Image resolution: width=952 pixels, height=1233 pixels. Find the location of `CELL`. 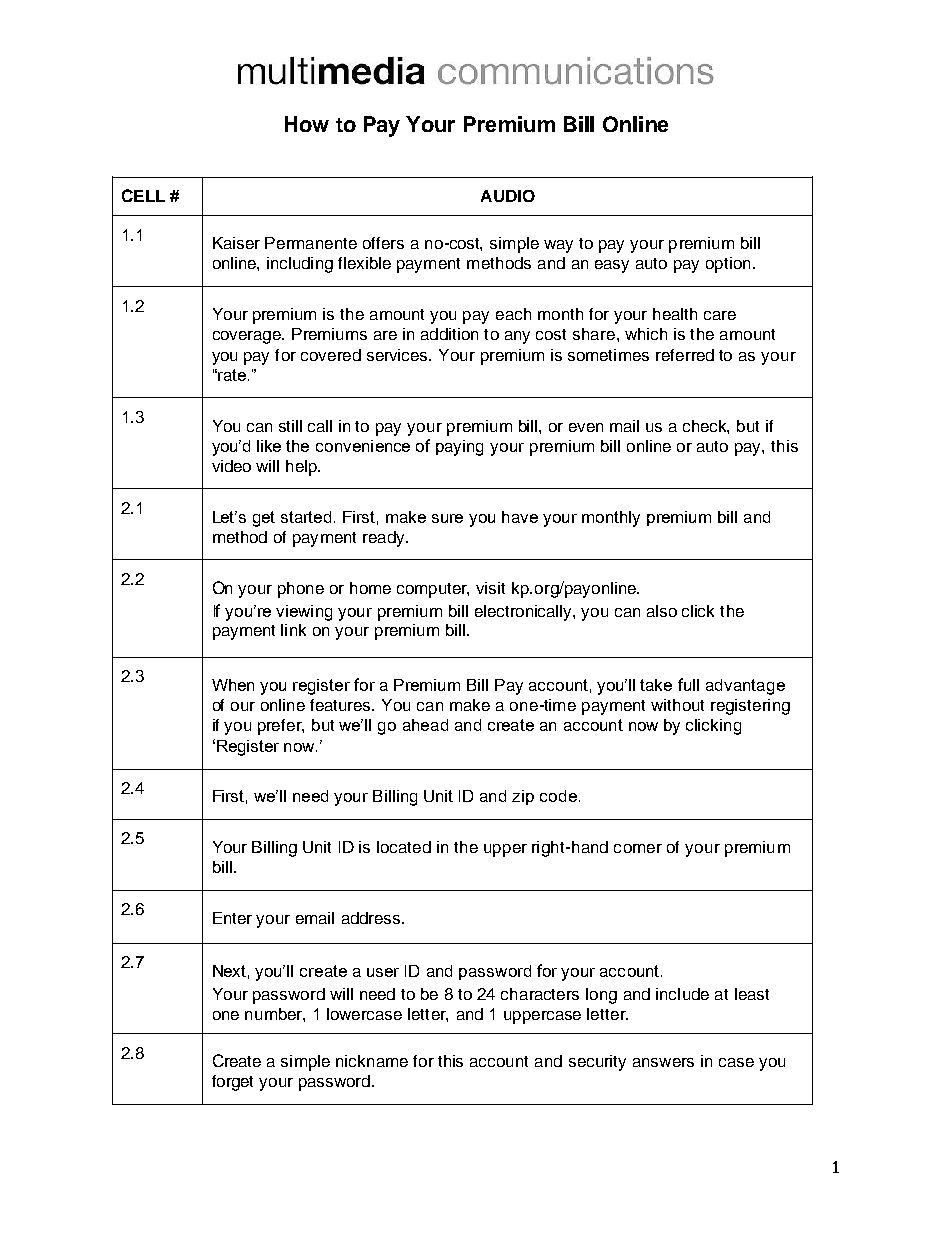

CELL is located at coordinates (143, 195).
